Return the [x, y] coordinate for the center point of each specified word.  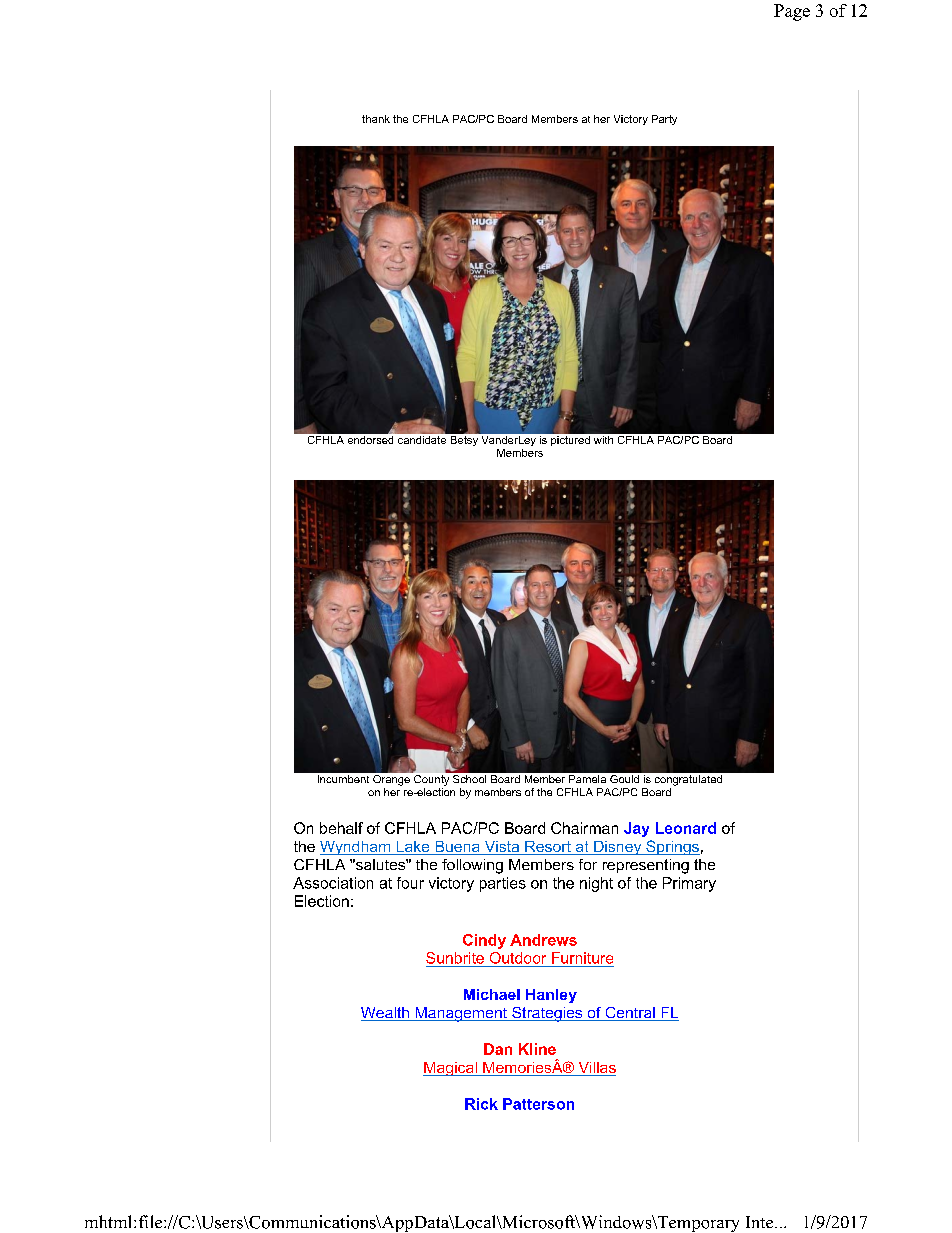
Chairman [584, 828]
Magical [451, 1069]
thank [376, 119]
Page [792, 12]
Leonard [686, 828]
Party [664, 120]
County [431, 780]
